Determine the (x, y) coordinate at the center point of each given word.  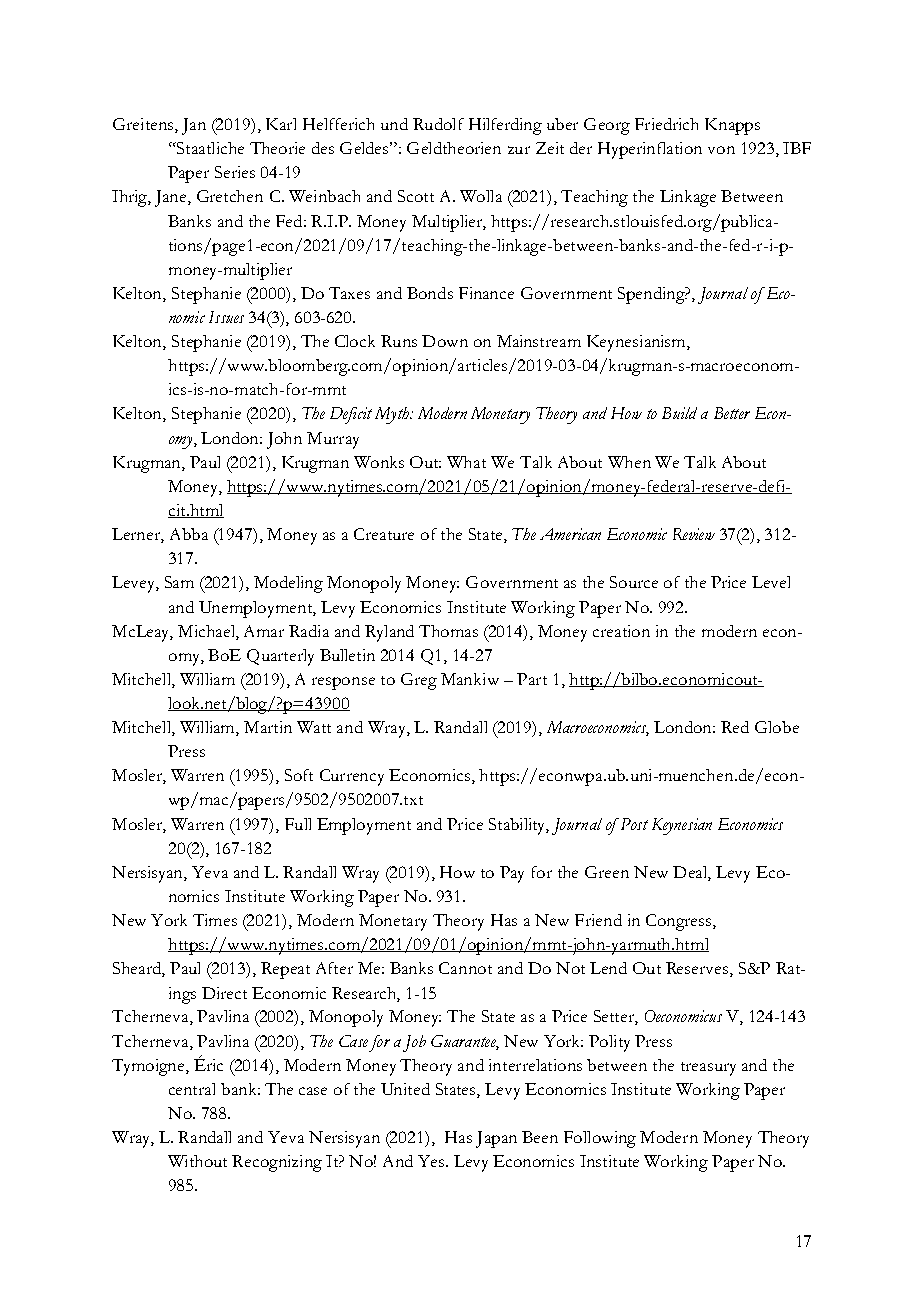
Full (298, 824)
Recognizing (277, 1163)
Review (694, 534)
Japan (496, 1139)
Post (633, 824)
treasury (708, 1069)
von (721, 150)
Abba (189, 534)
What (466, 462)
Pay (512, 874)
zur (519, 150)
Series (235, 172)
